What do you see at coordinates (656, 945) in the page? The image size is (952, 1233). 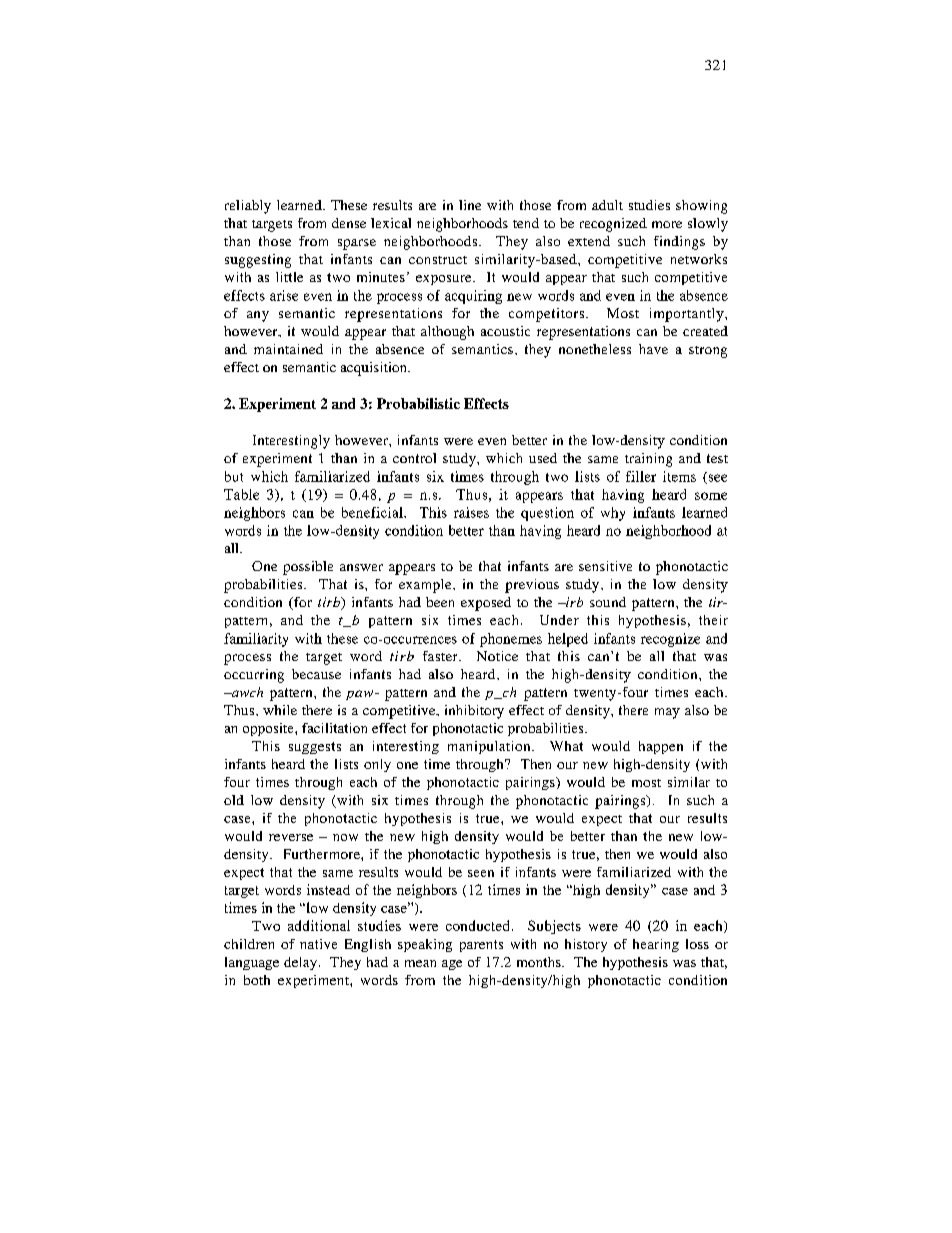 I see `hearing` at bounding box center [656, 945].
